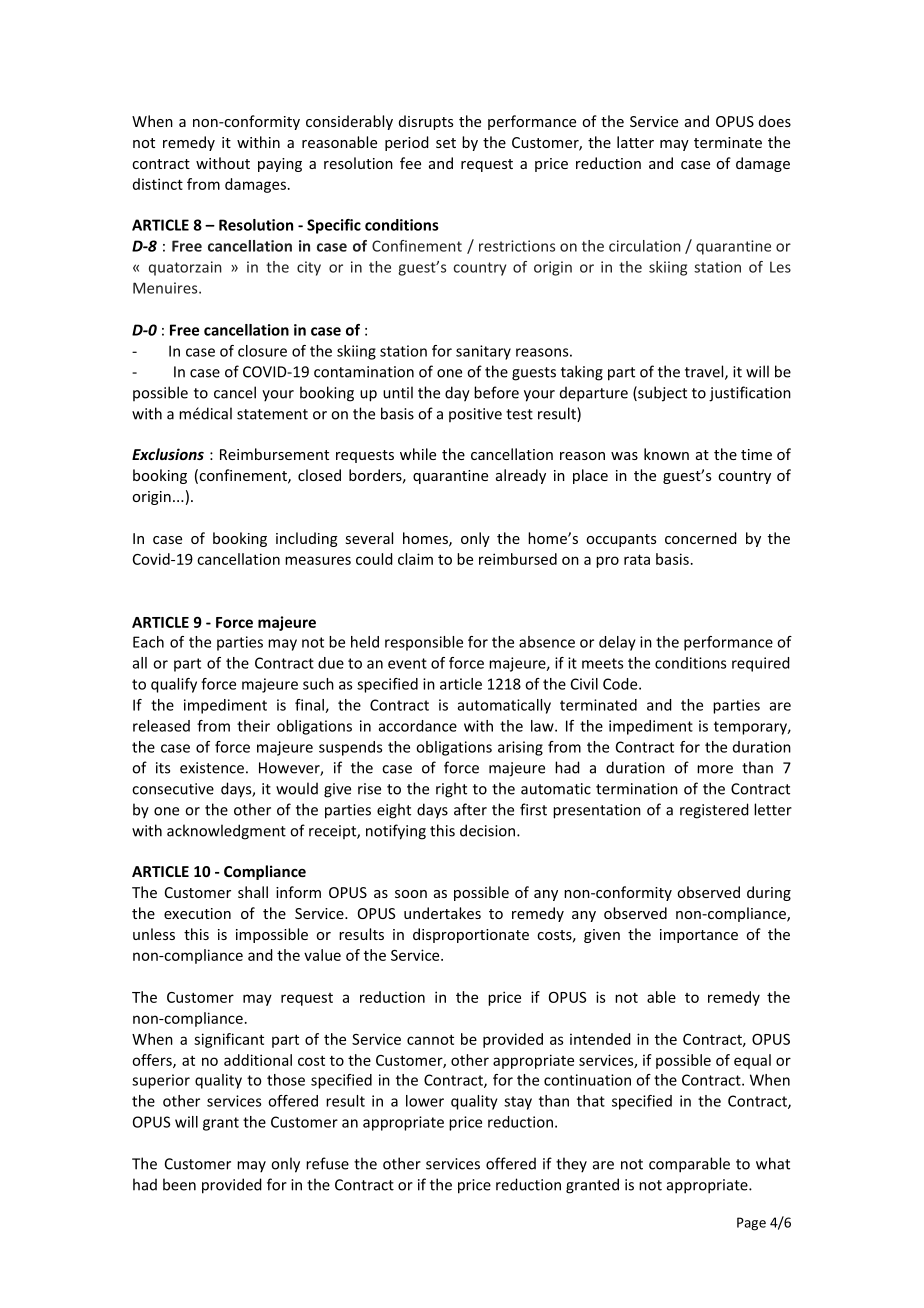 The image size is (924, 1308). What do you see at coordinates (415, 559) in the screenshot?
I see `claim` at bounding box center [415, 559].
